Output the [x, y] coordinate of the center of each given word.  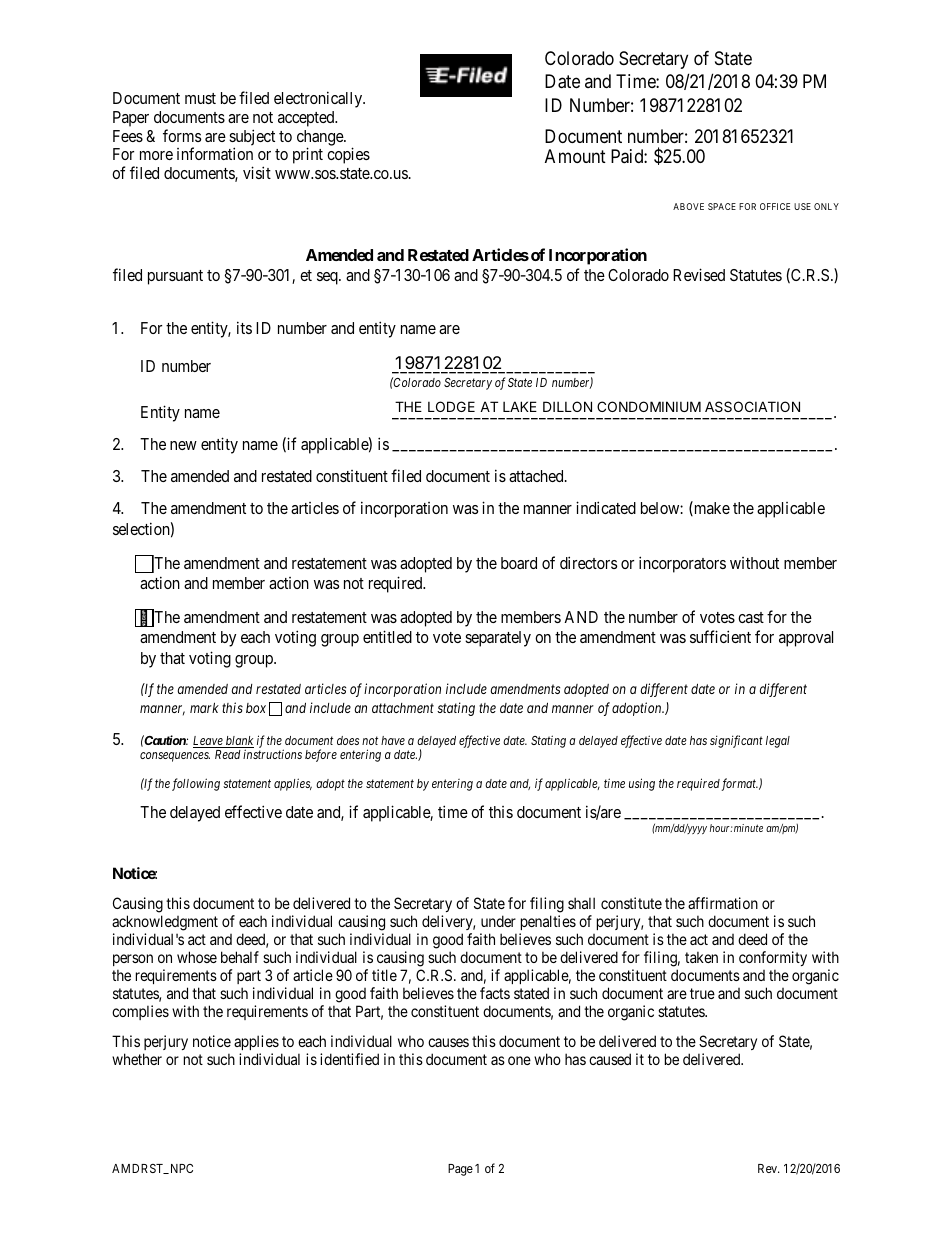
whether [137, 1059]
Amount [575, 156]
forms [182, 135]
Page [460, 1170]
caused [610, 1059]
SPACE [722, 206]
